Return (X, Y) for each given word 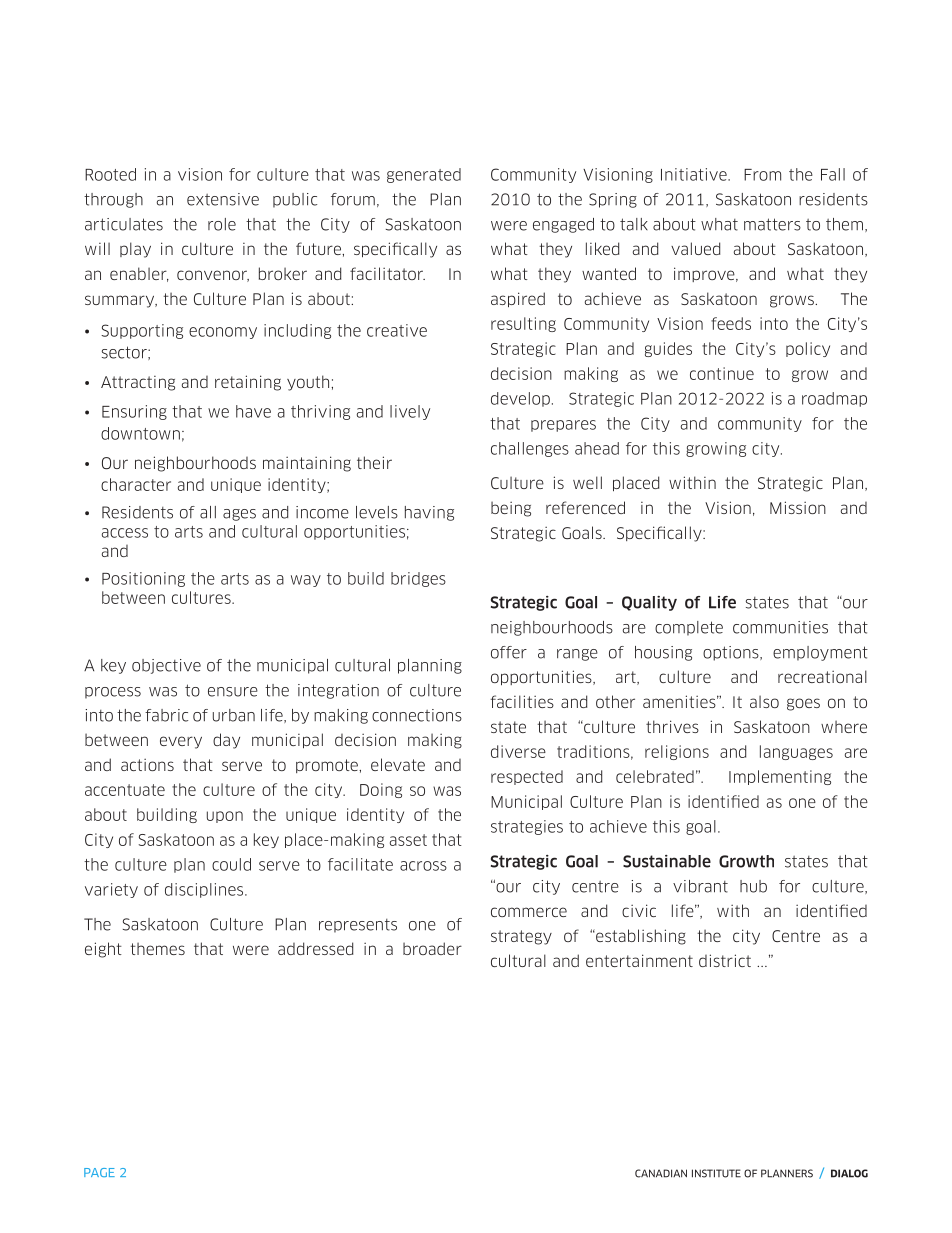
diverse (518, 751)
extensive (223, 199)
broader (432, 948)
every (181, 742)
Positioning (143, 579)
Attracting (138, 383)
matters (772, 224)
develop (520, 399)
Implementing (780, 777)
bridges (418, 579)
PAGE (99, 1172)
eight (103, 950)
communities (780, 627)
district (725, 960)
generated (424, 175)
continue (722, 373)
